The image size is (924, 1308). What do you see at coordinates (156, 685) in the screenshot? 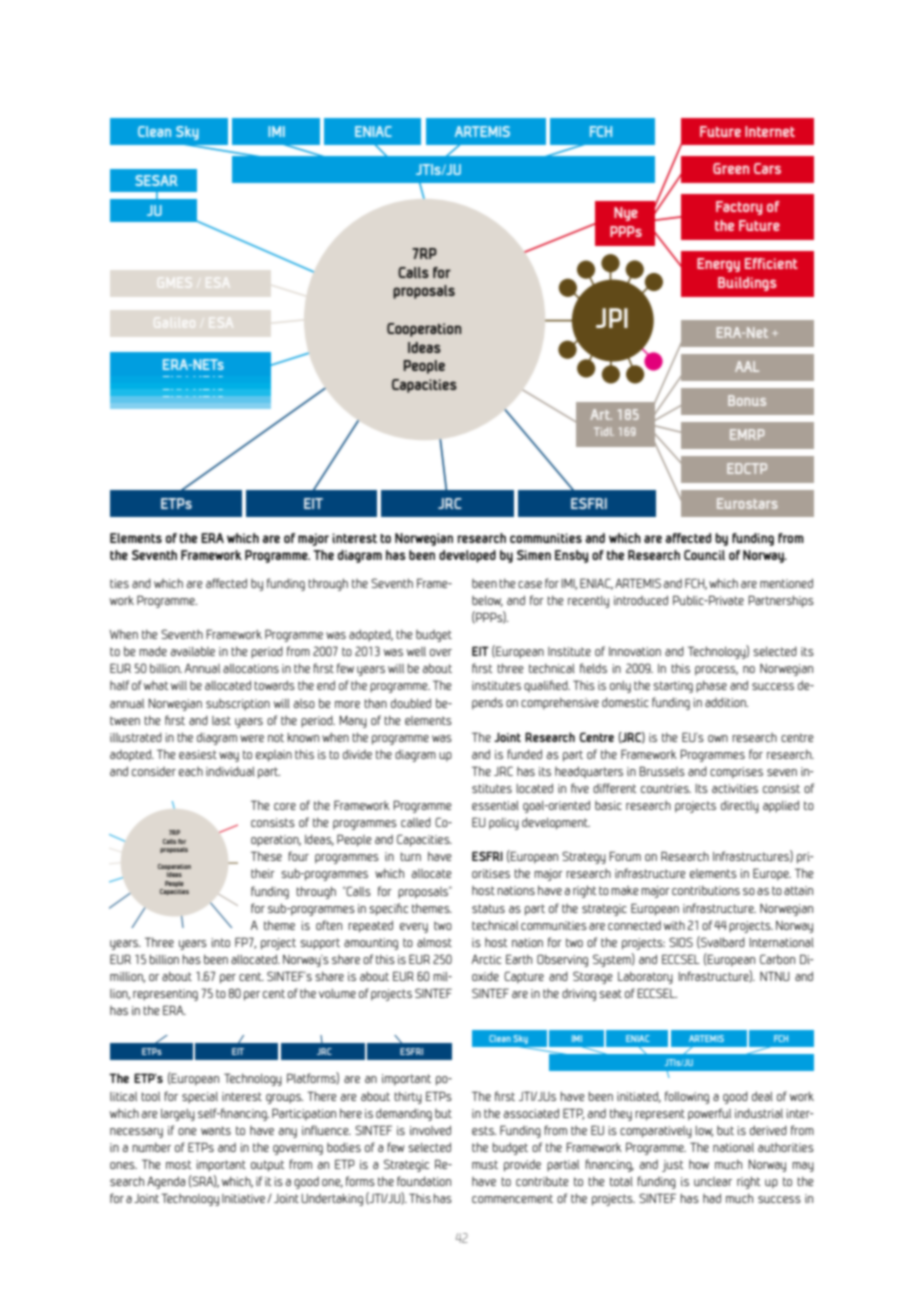
I see `what` at bounding box center [156, 685].
